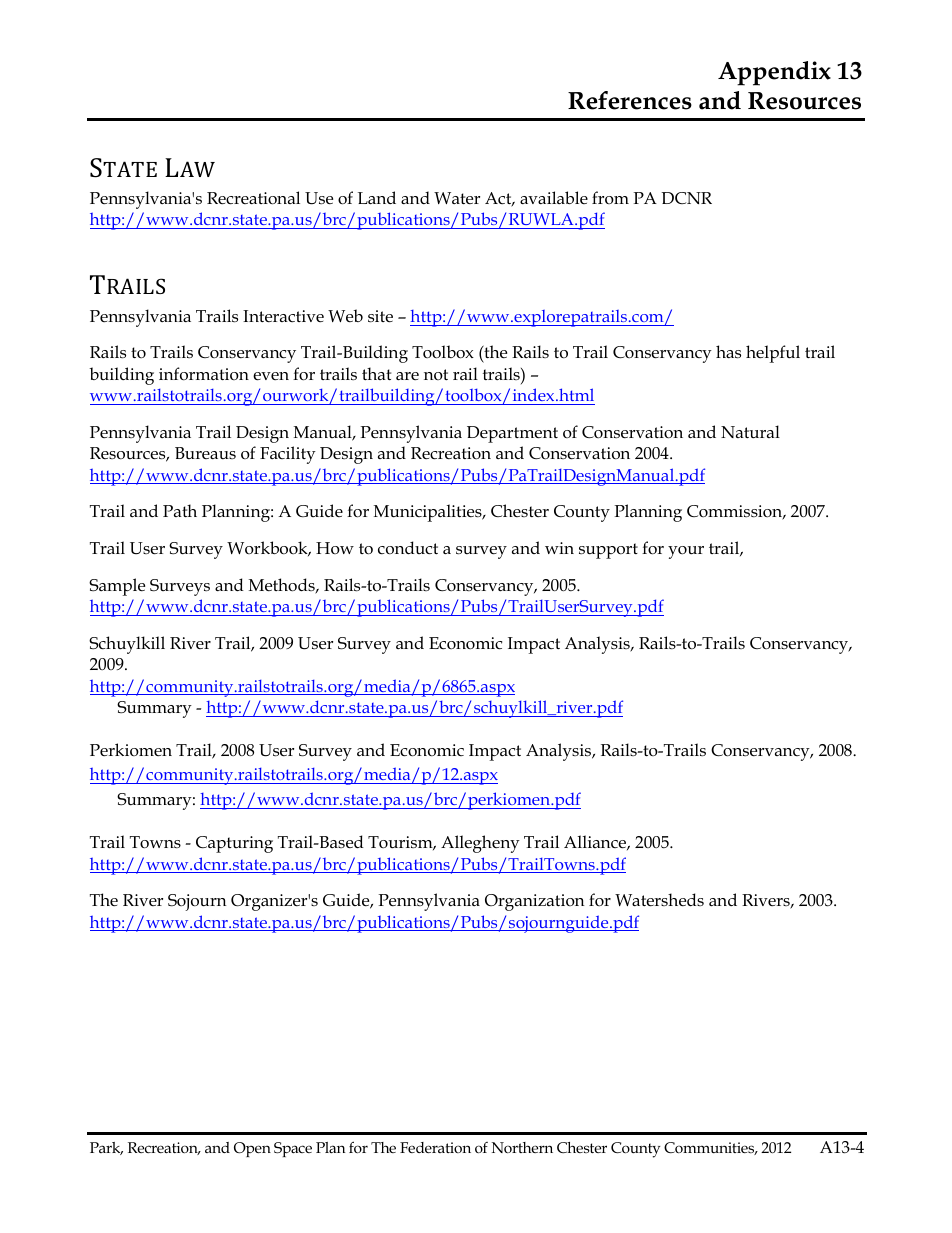 The width and height of the screenshot is (952, 1233). I want to click on conduct, so click(408, 548).
